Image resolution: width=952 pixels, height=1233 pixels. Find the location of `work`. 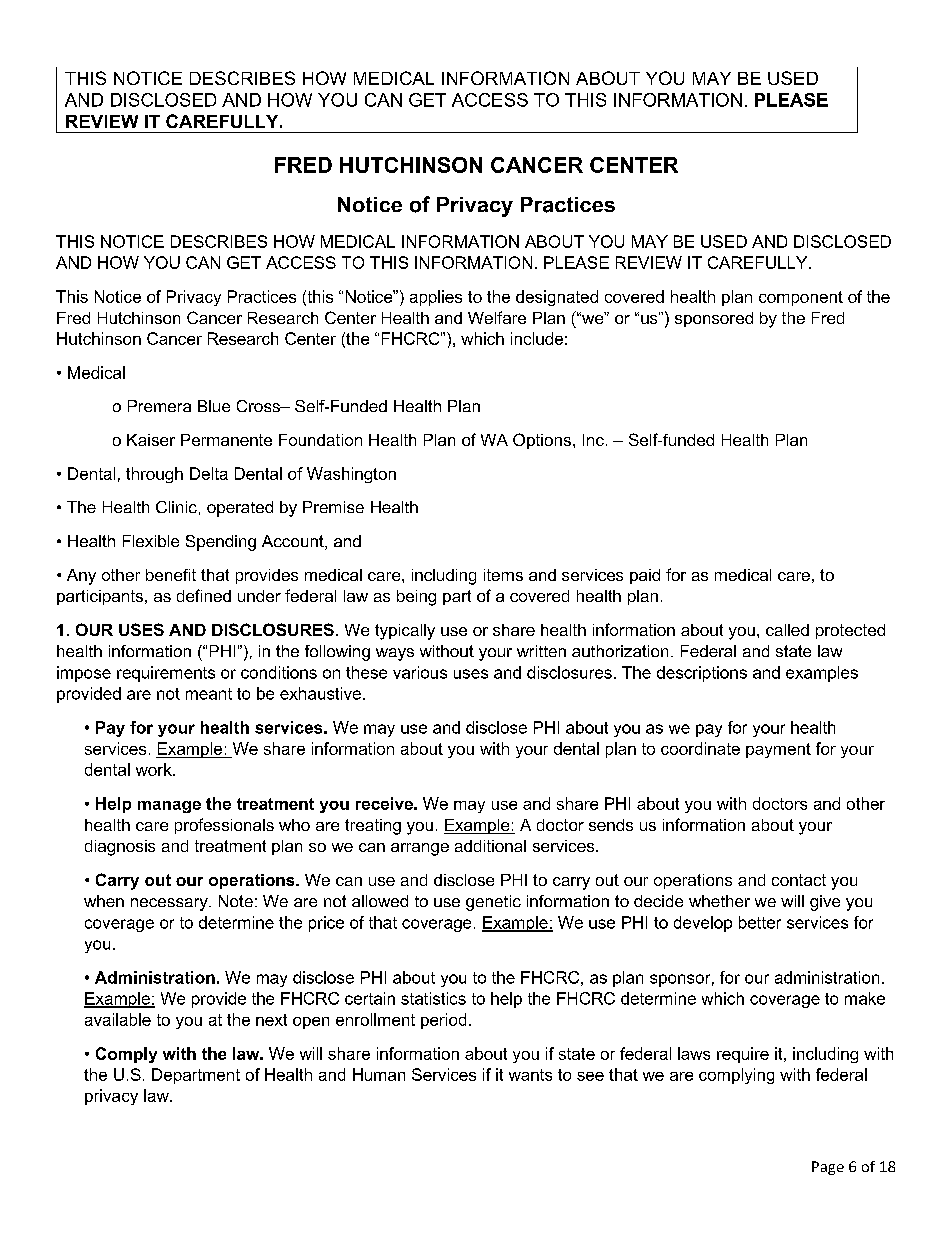

work is located at coordinates (155, 769).
